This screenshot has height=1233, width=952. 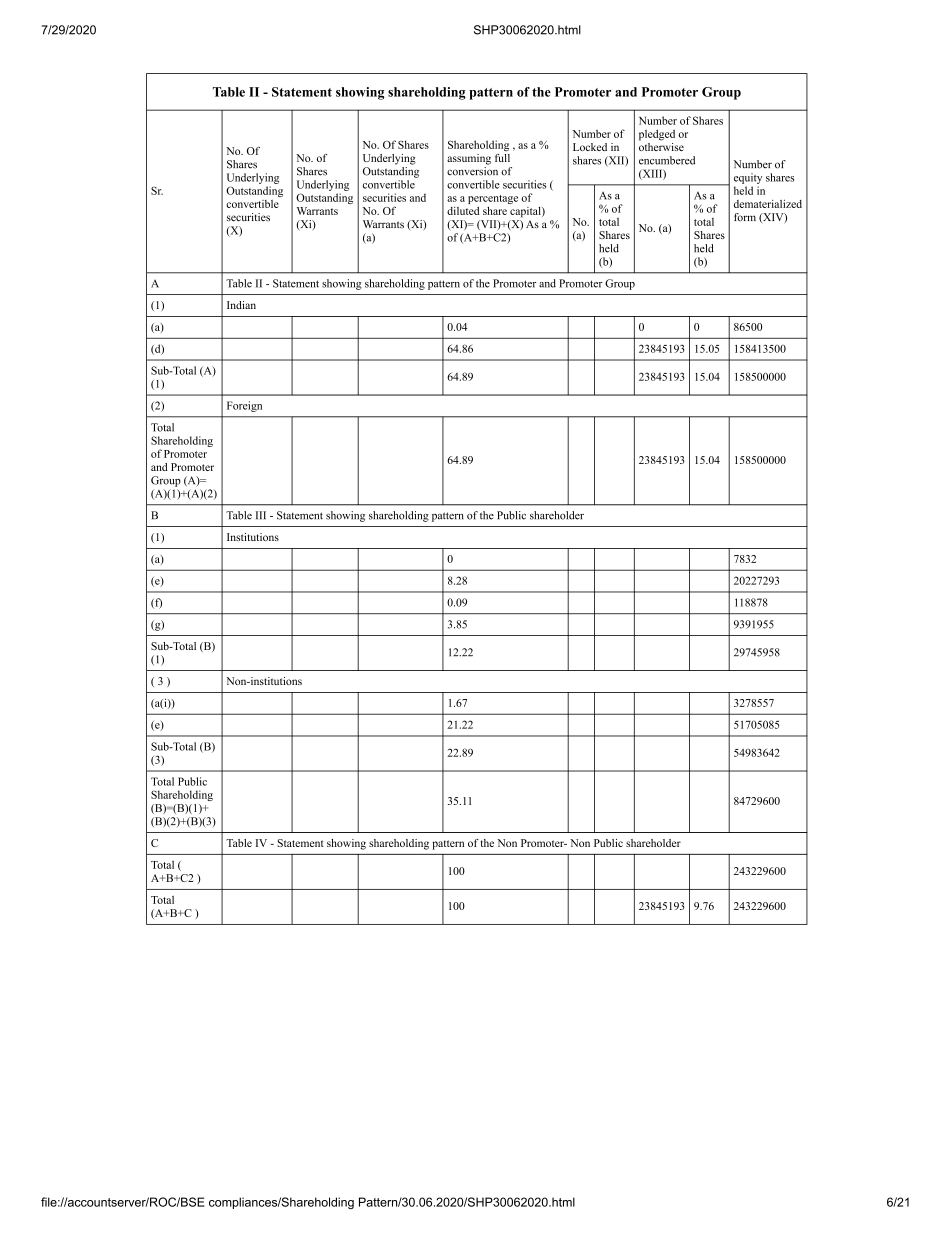 What do you see at coordinates (472, 170) in the screenshot?
I see `conversion` at bounding box center [472, 170].
